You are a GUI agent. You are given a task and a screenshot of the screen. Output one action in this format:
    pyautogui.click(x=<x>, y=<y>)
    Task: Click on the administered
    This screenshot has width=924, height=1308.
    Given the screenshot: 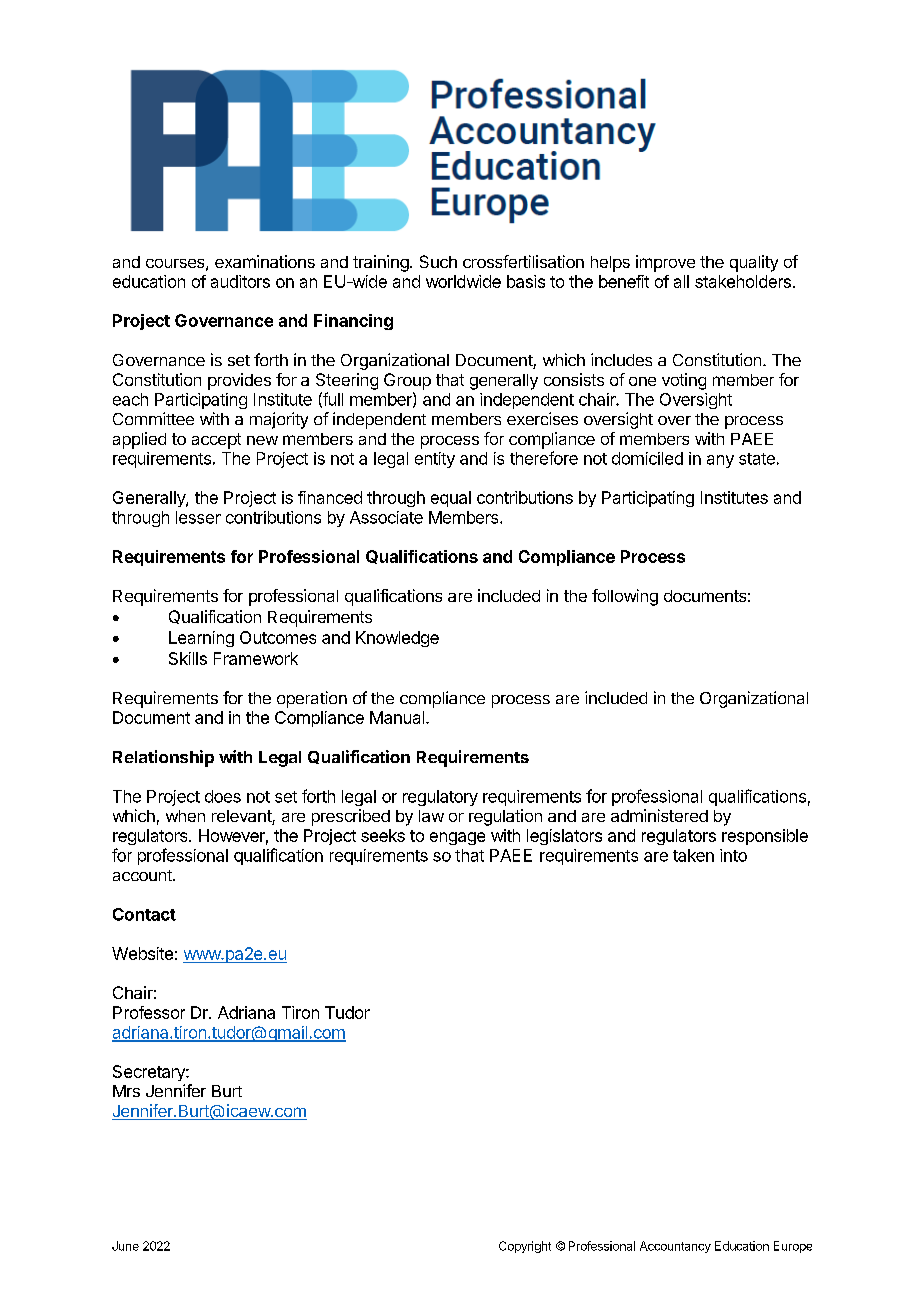 What is the action you would take?
    pyautogui.click(x=659, y=815)
